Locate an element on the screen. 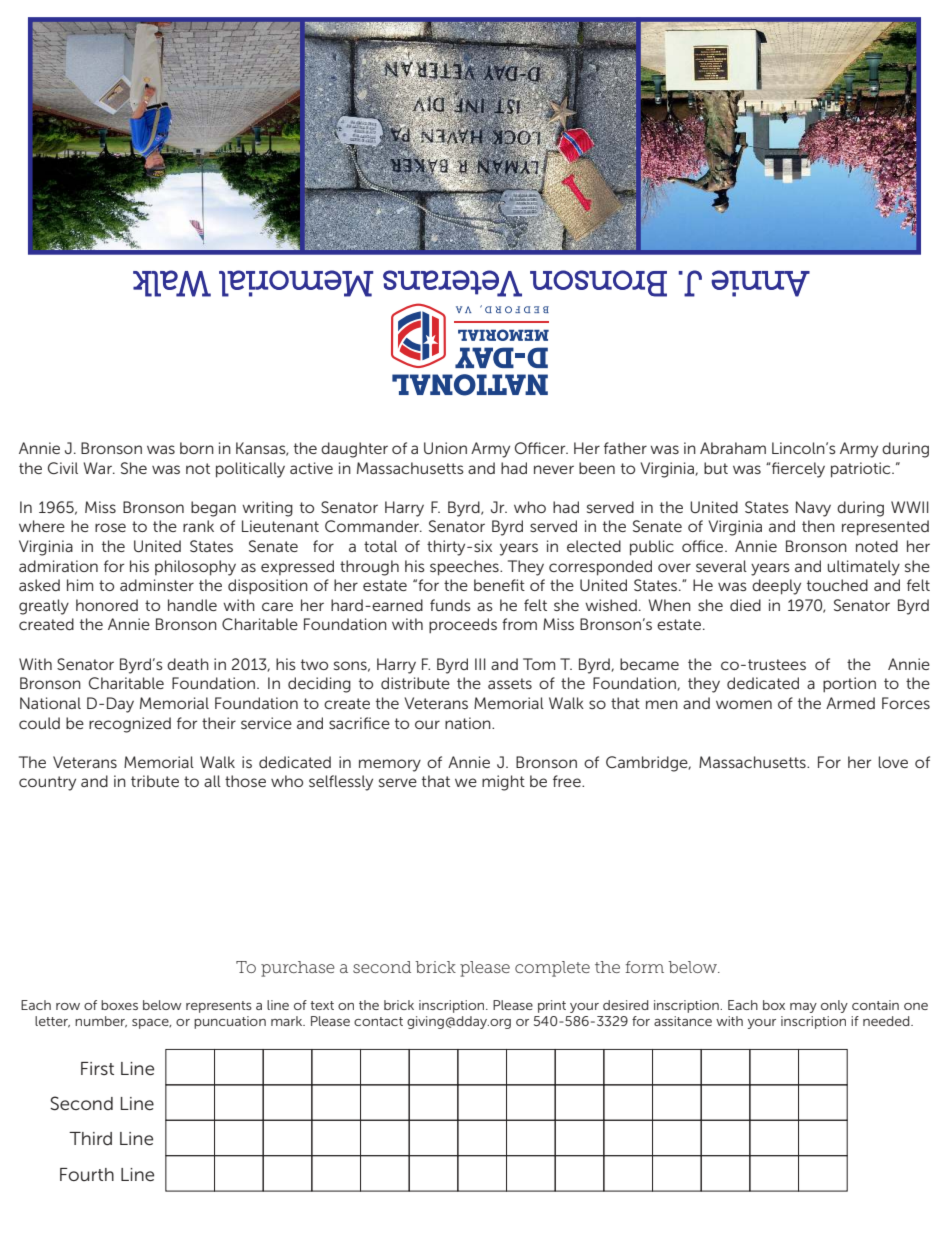  patriotic is located at coordinates (862, 470).
